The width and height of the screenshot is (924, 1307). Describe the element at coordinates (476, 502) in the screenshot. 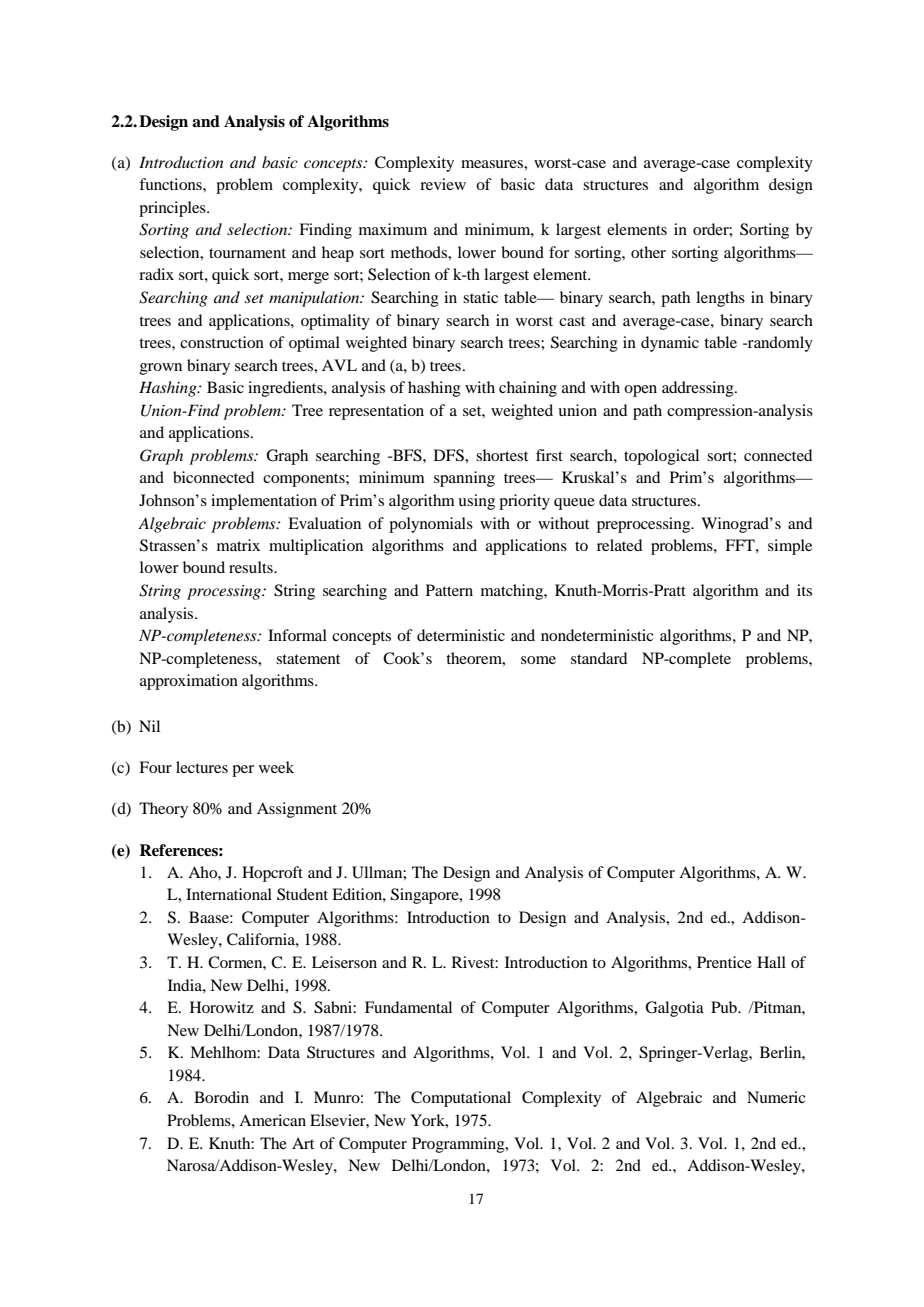

I see `using` at that location.
